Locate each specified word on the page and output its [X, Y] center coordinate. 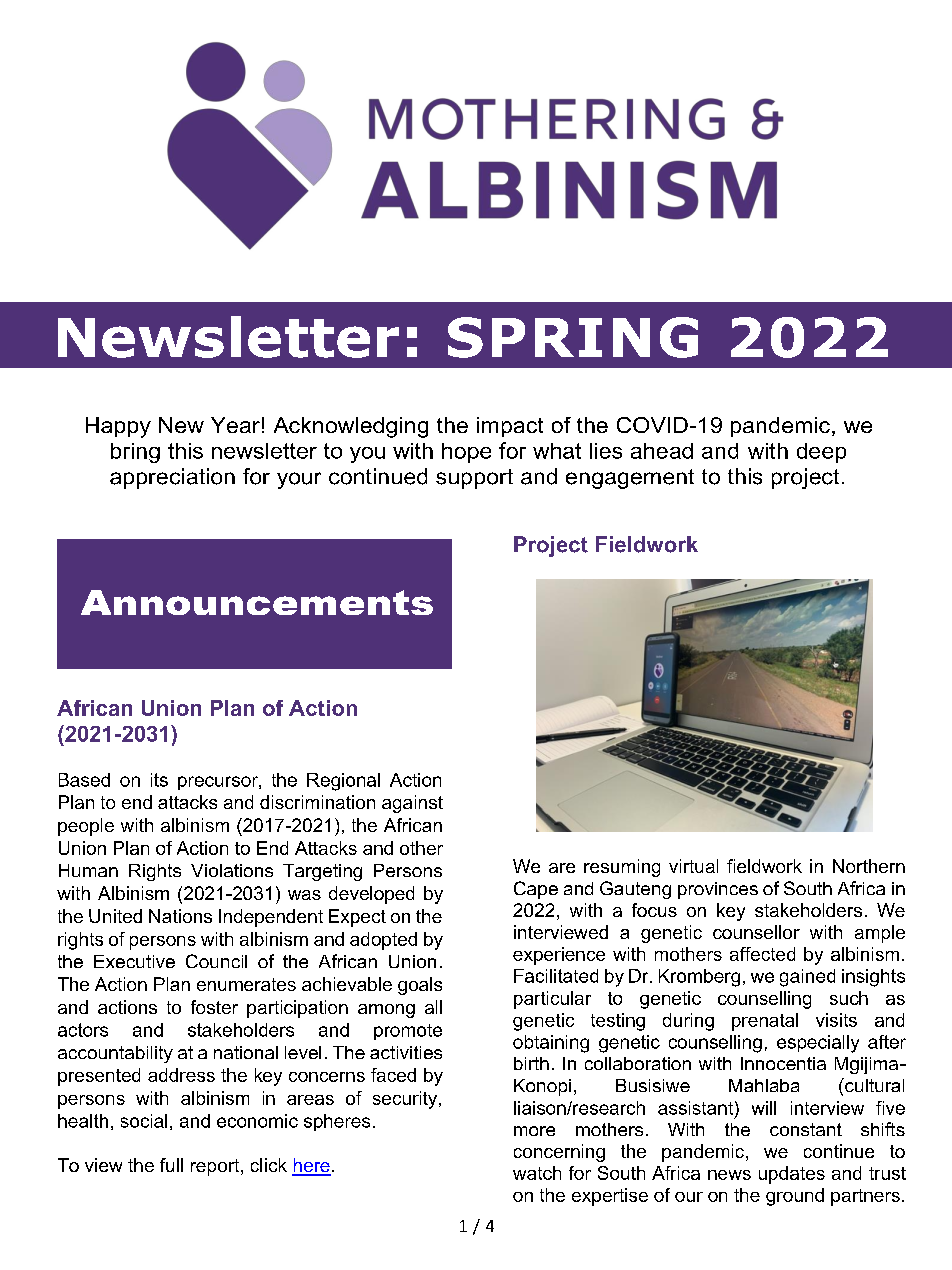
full [171, 1165]
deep [821, 453]
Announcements [257, 602]
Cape [536, 890]
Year [235, 425]
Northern [869, 866]
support [474, 479]
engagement [630, 479]
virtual [693, 866]
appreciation [172, 478]
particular [552, 1000]
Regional [343, 782]
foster [214, 1007]
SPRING [573, 337]
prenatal [765, 1022]
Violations [232, 870]
